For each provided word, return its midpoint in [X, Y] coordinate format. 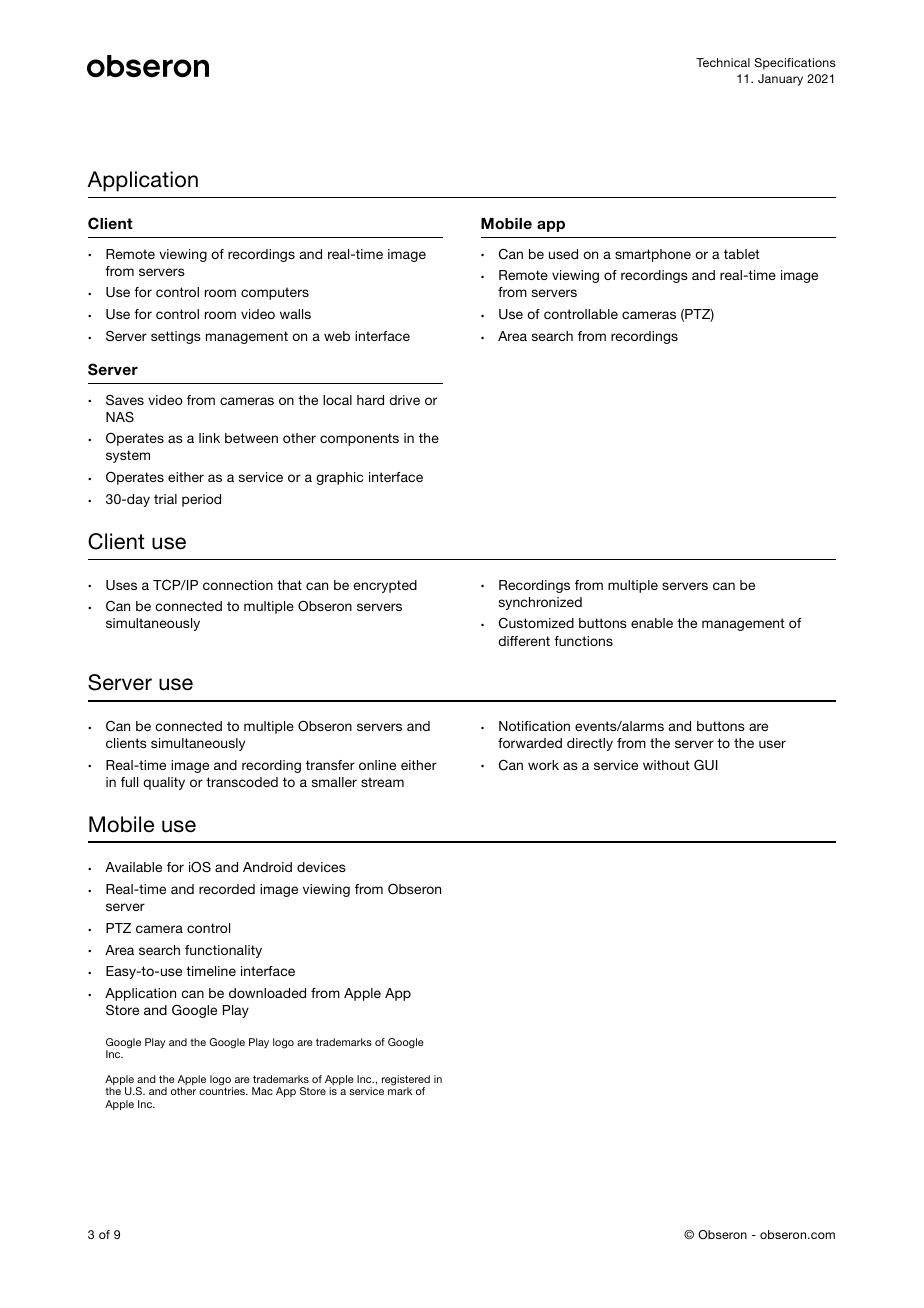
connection [238, 585]
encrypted [385, 586]
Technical [723, 62]
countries [223, 1091]
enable [652, 623]
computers [275, 293]
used [563, 254]
